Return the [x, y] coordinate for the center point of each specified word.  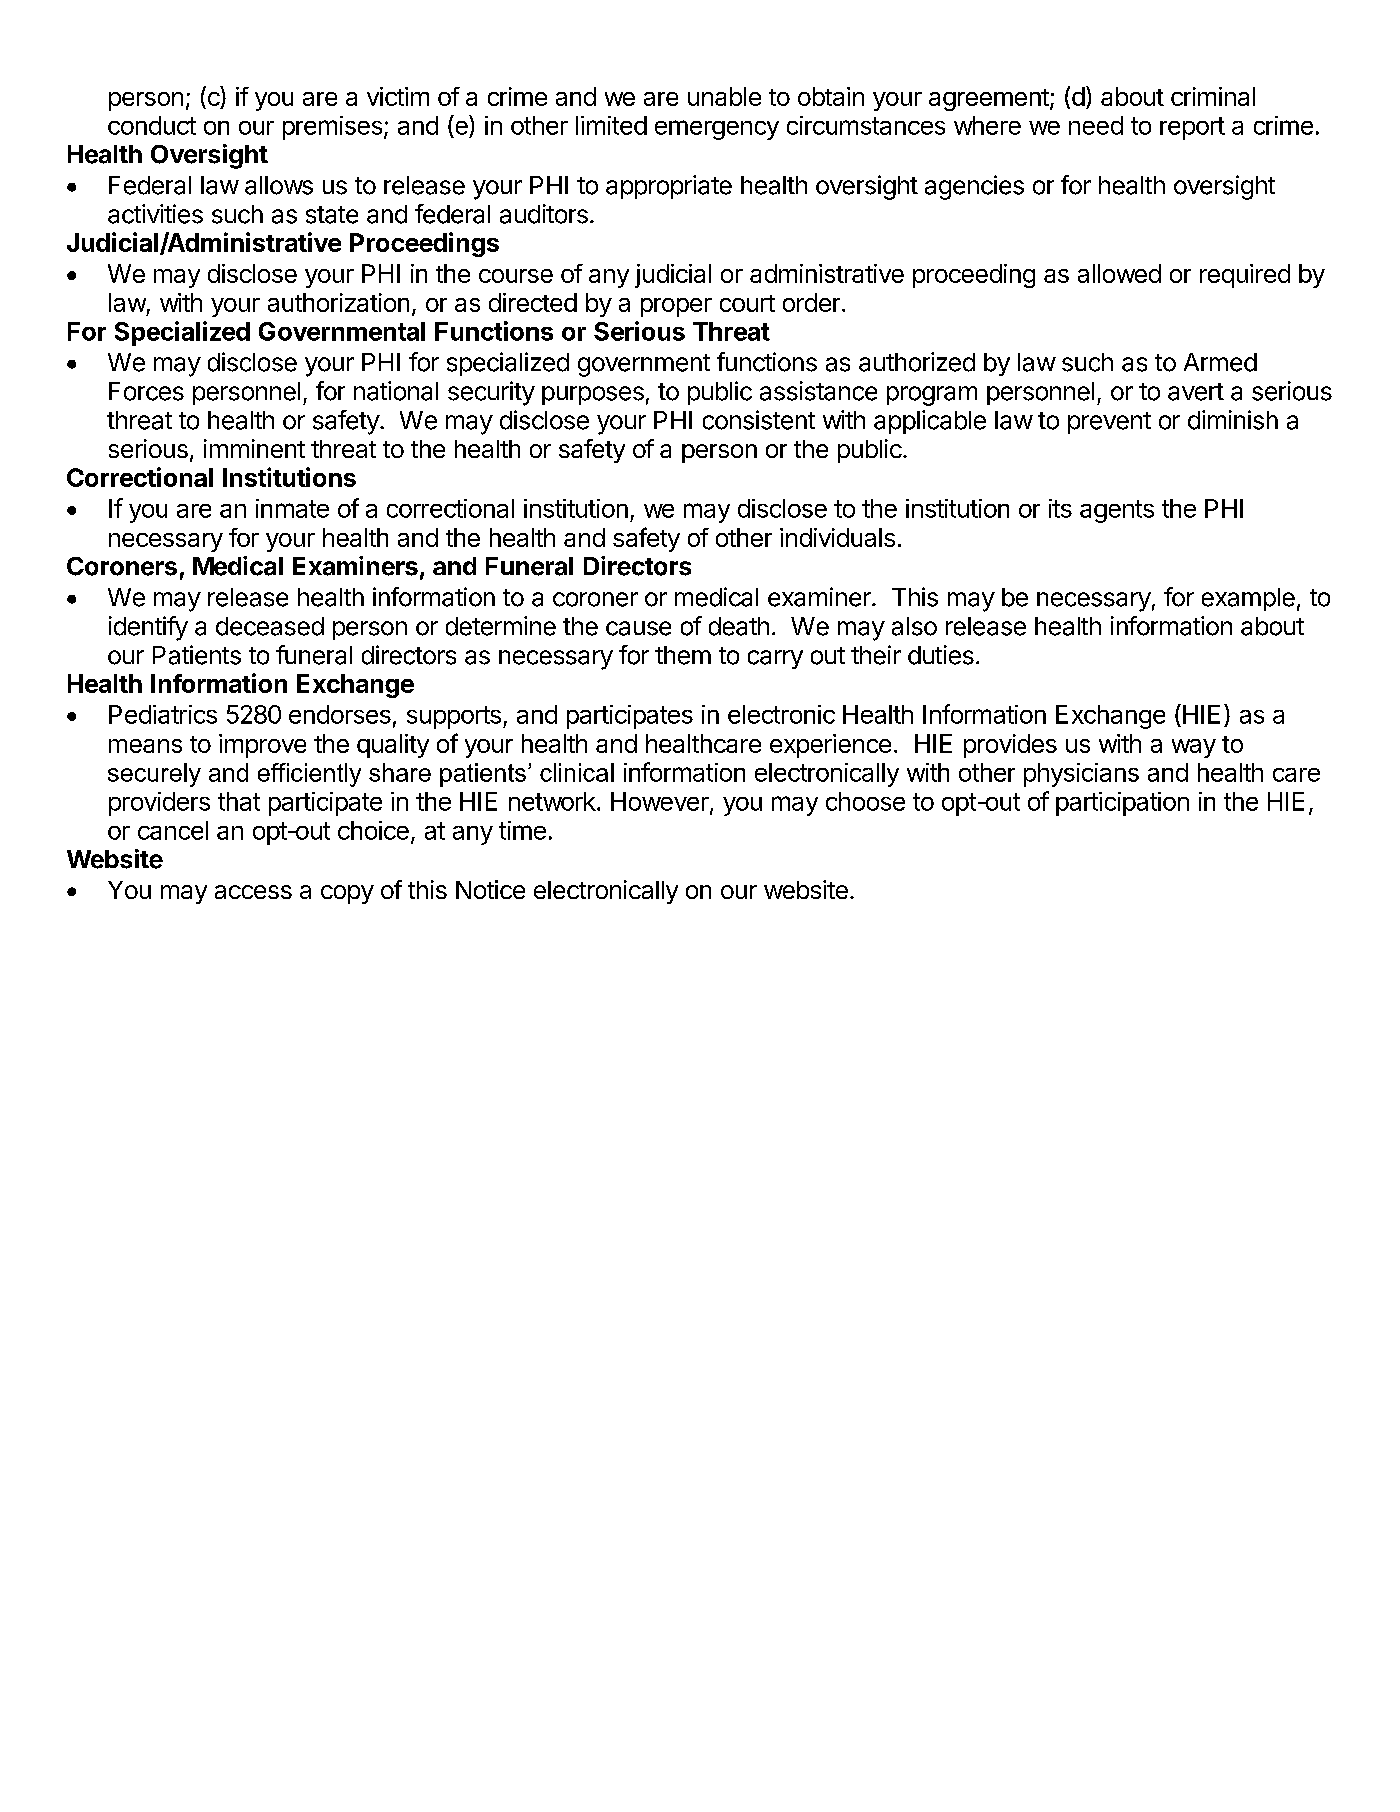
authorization [338, 302]
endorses [340, 714]
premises [332, 128]
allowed [1119, 273]
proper [676, 307]
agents [1117, 511]
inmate [292, 508]
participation [1122, 804]
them [683, 655]
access [253, 892]
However [661, 802]
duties [941, 655]
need [1096, 125]
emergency [717, 130]
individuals [837, 537]
